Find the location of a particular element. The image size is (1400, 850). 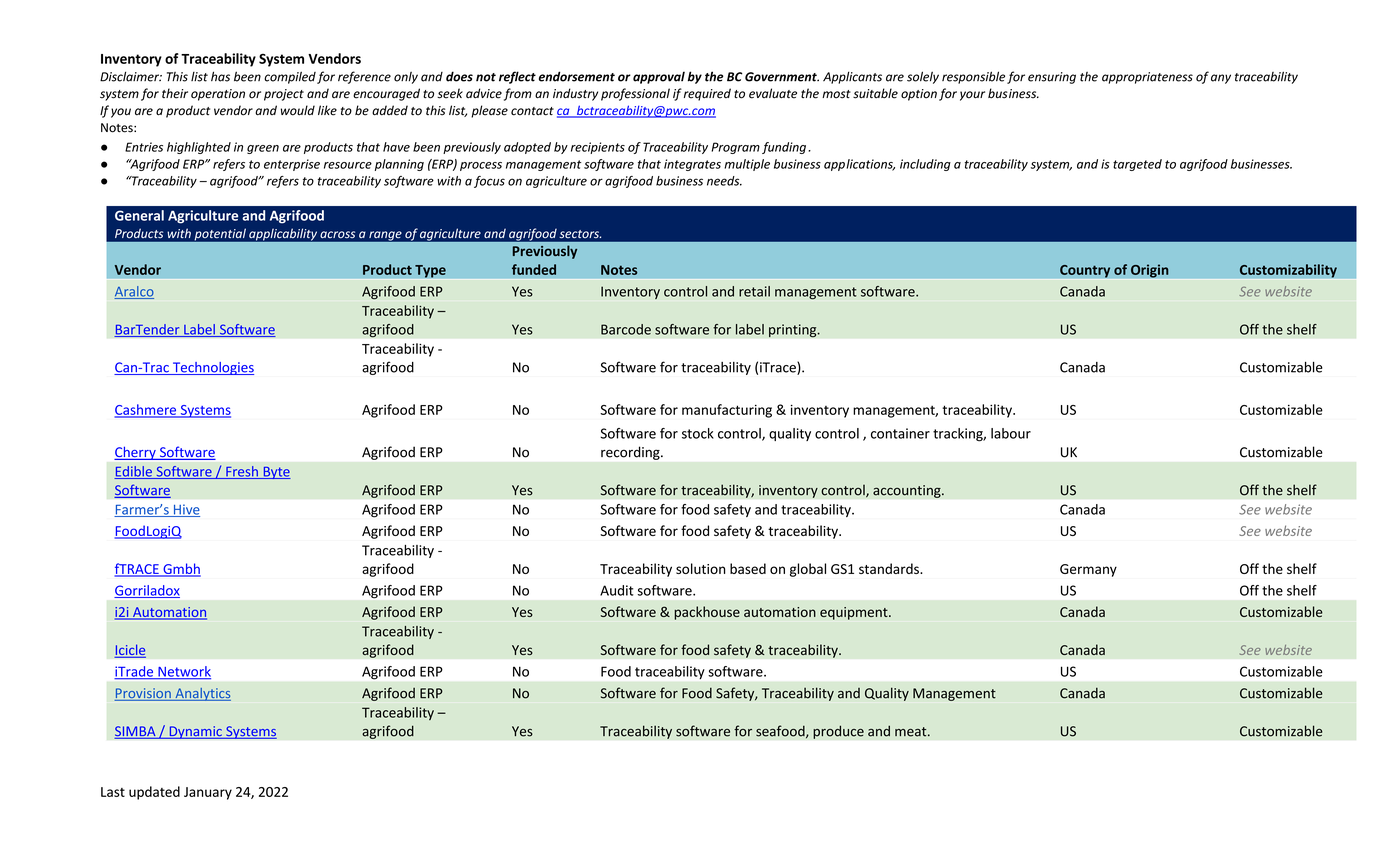

Origin is located at coordinates (1150, 271).
